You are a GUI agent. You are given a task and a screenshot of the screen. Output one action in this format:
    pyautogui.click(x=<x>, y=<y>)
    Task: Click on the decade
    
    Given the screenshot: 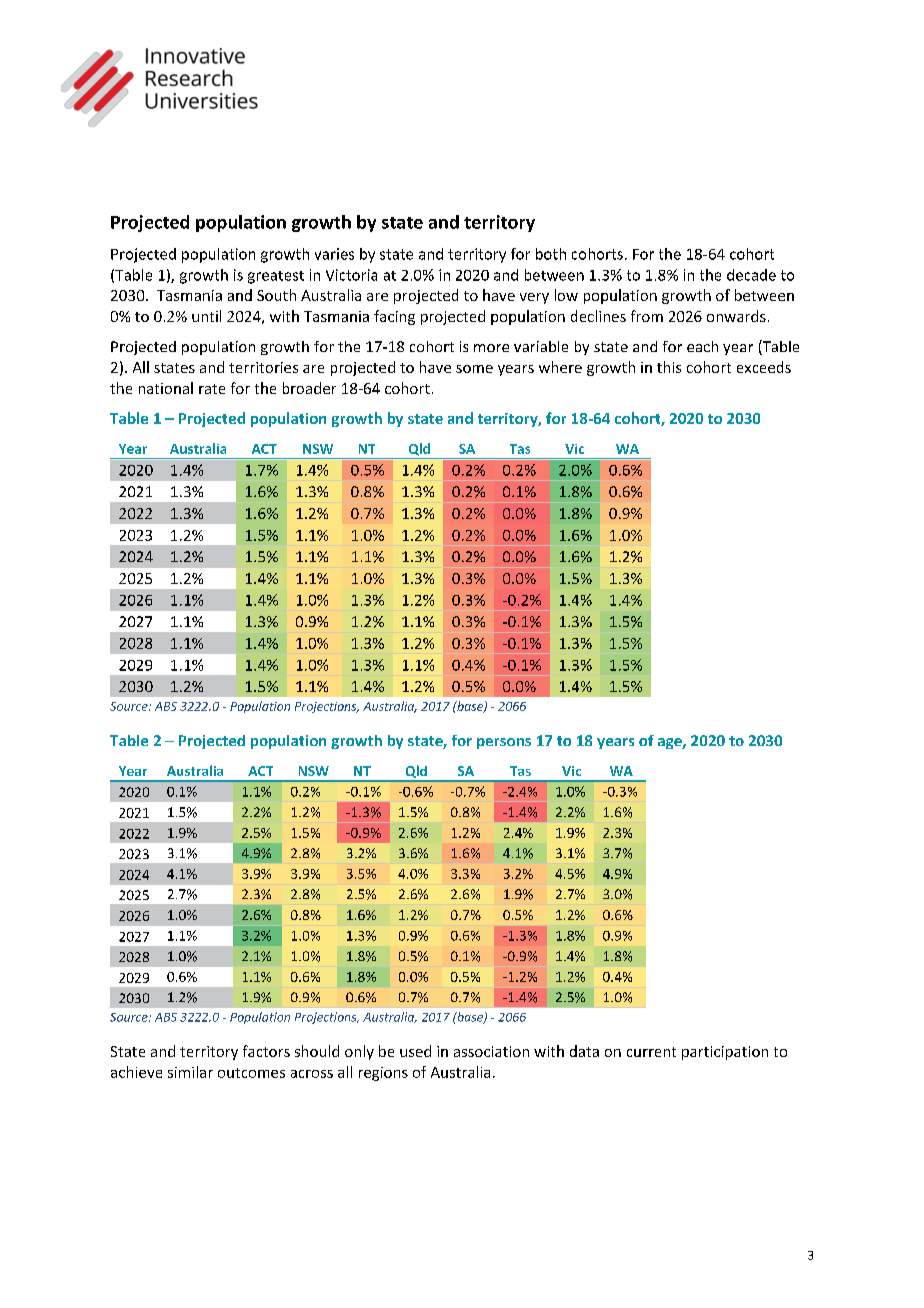 What is the action you would take?
    pyautogui.click(x=751, y=275)
